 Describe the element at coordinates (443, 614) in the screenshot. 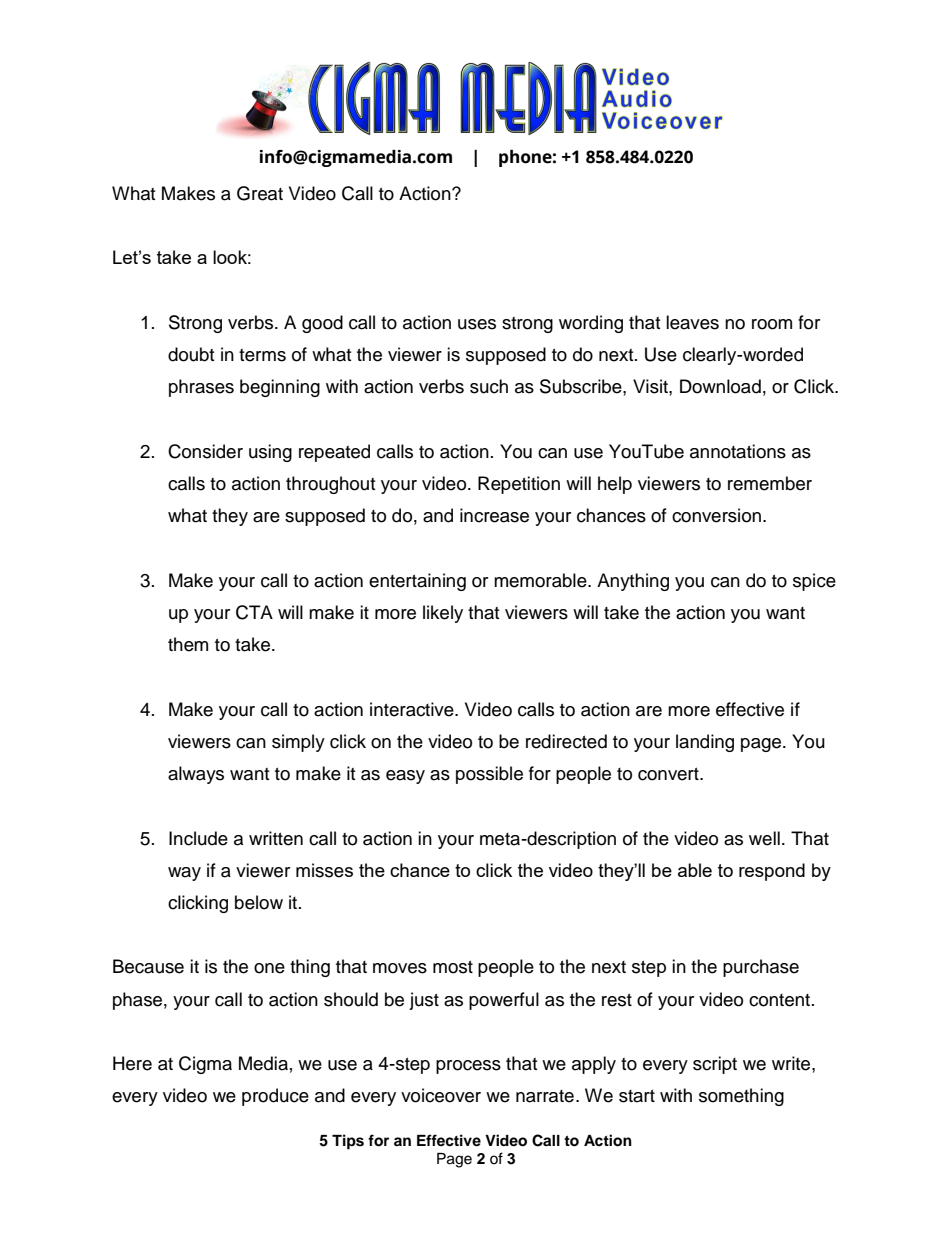

I see `likely` at that location.
